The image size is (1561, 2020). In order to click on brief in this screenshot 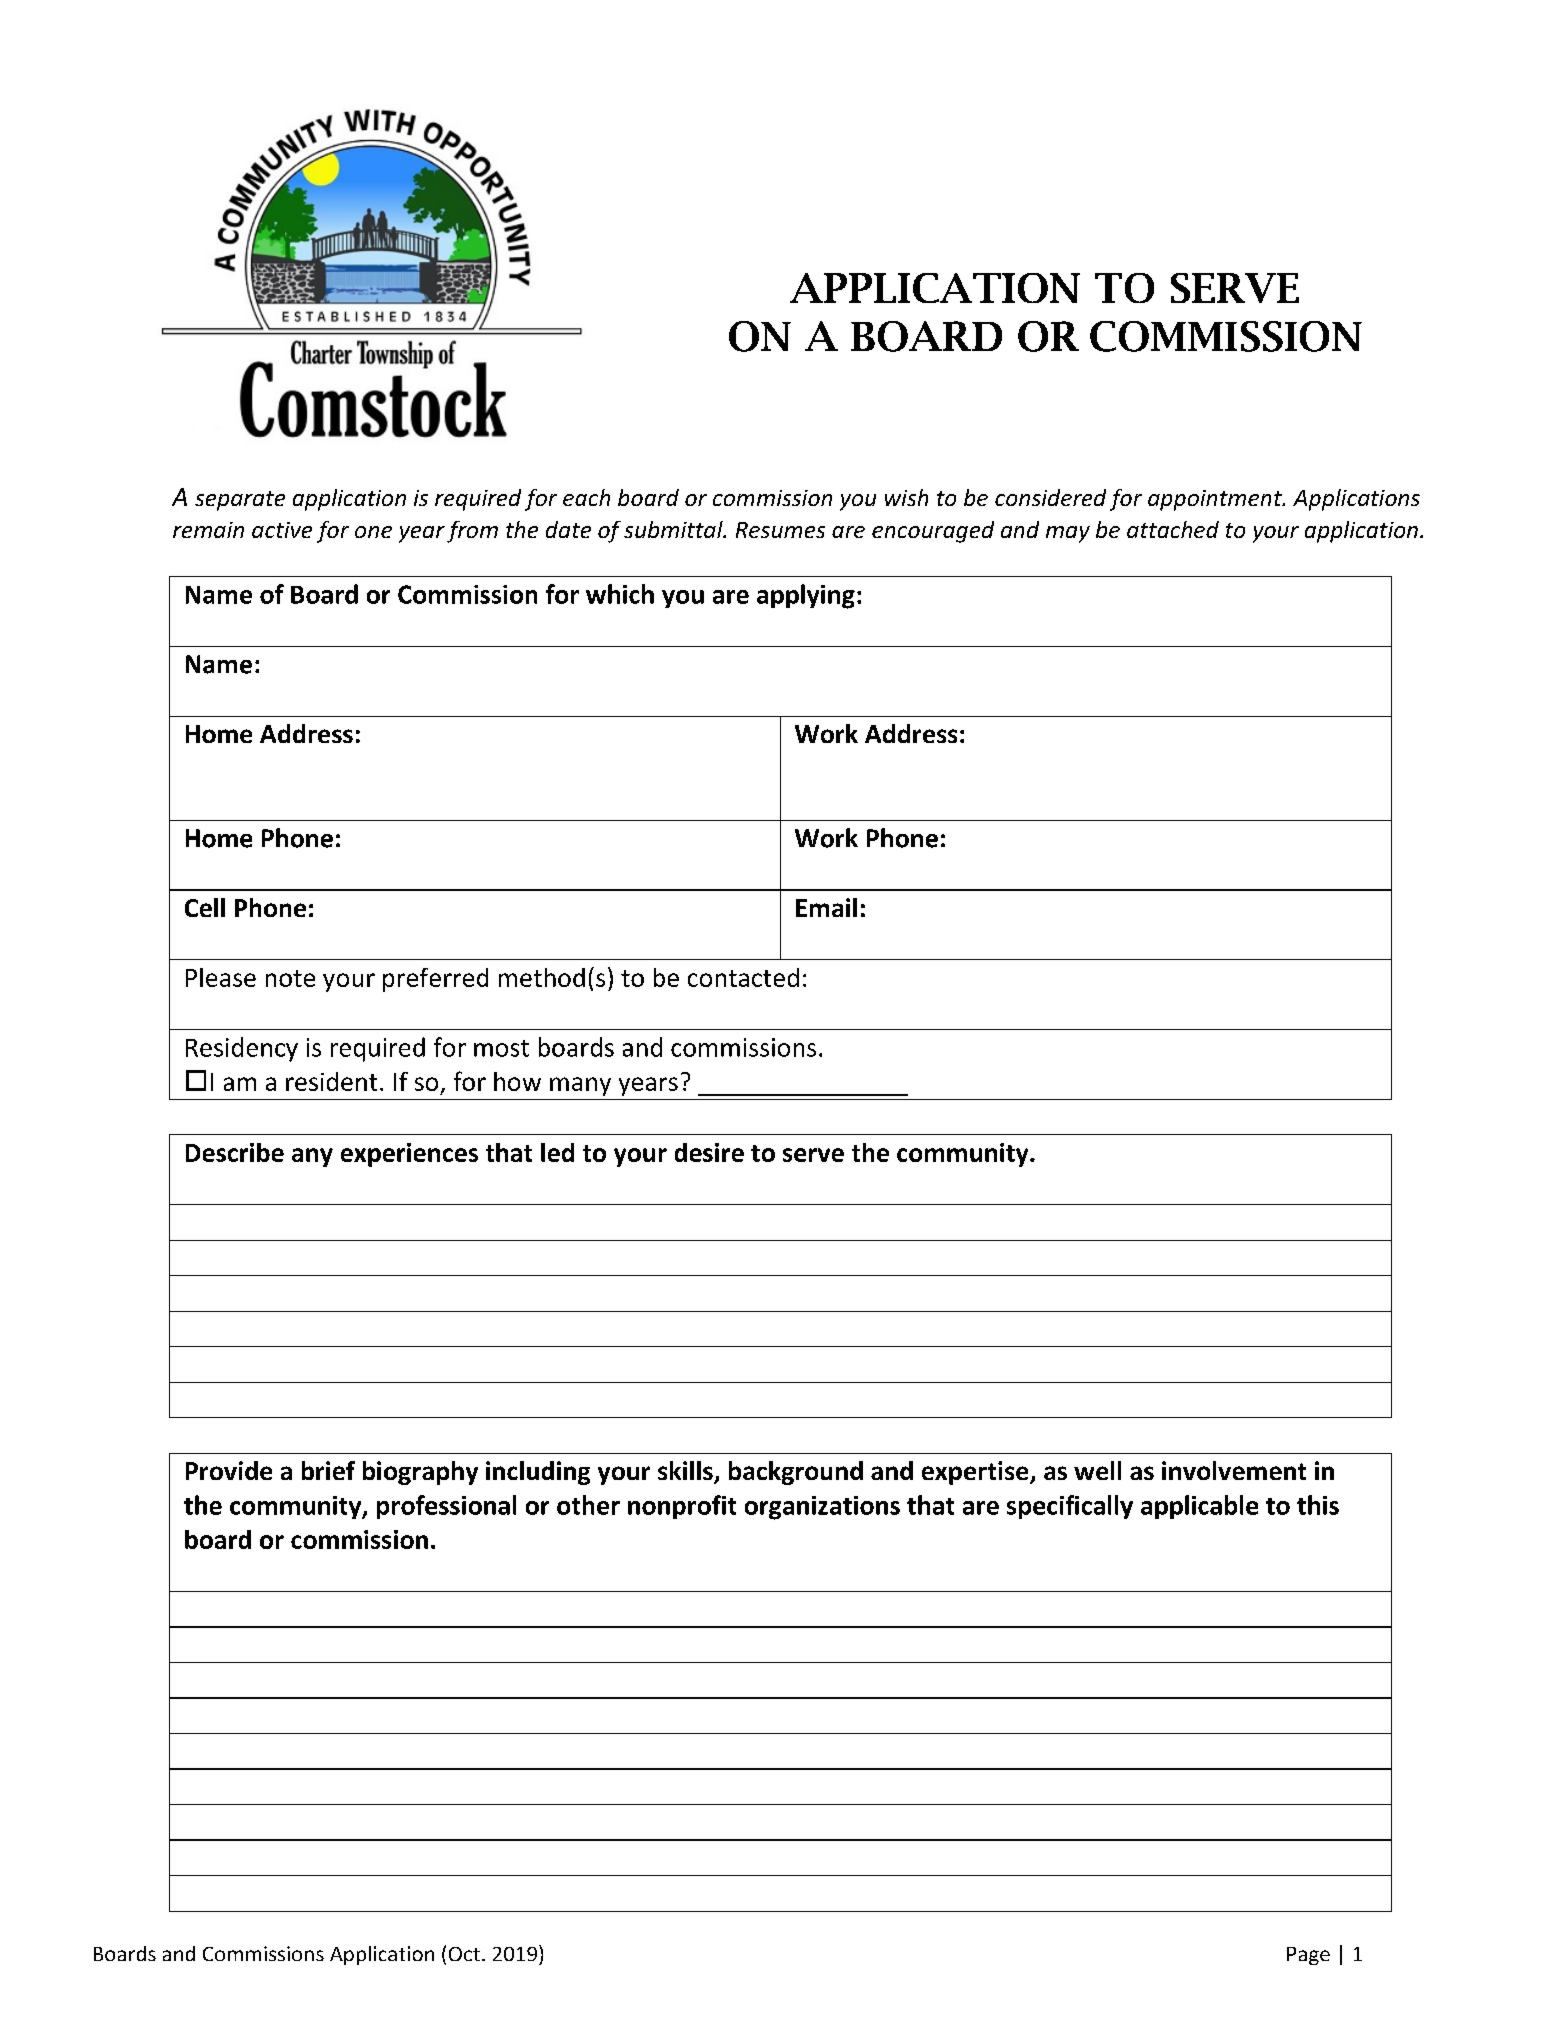, I will do `click(328, 1470)`.
